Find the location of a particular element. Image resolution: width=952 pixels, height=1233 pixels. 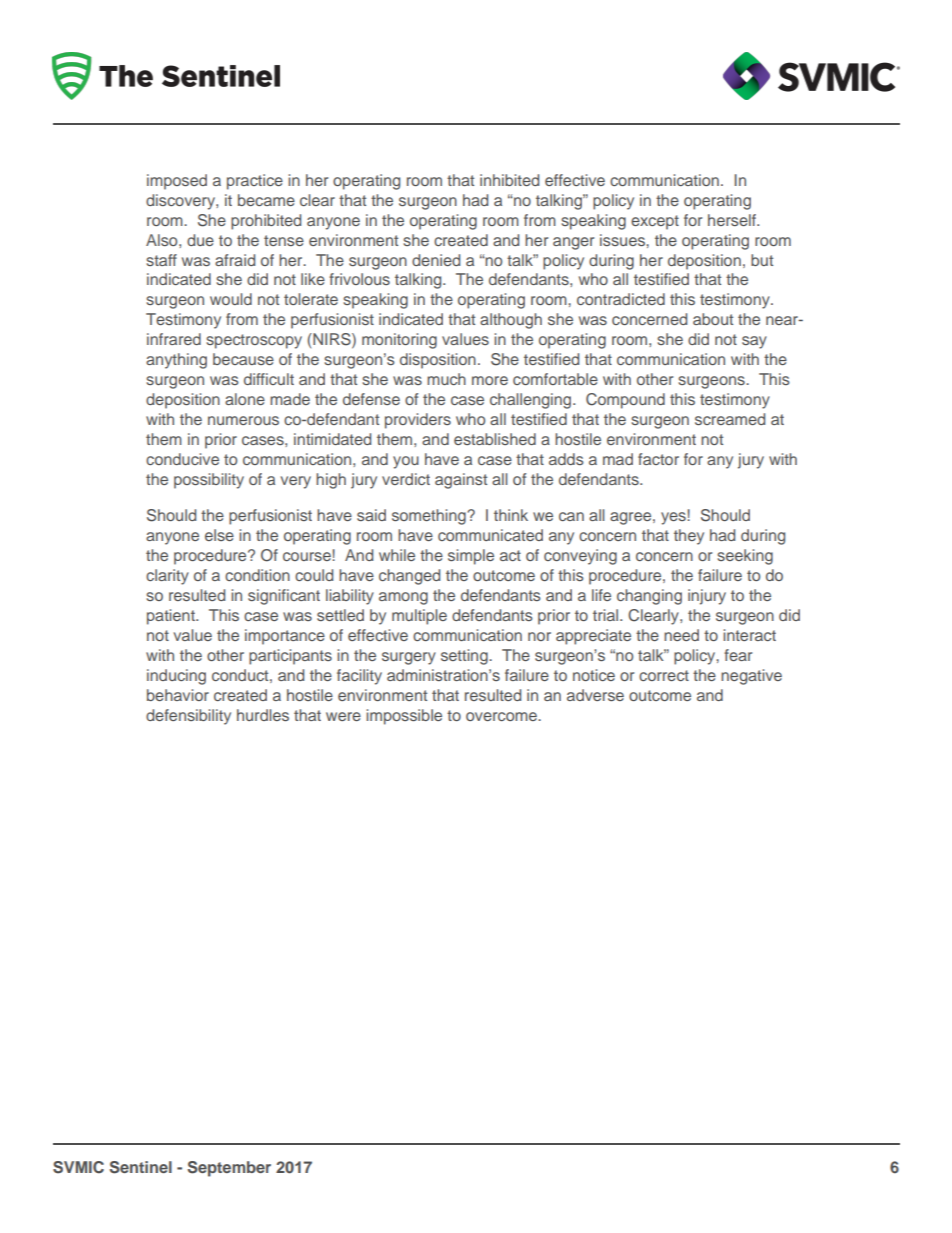

Sentinel is located at coordinates (141, 1167).
